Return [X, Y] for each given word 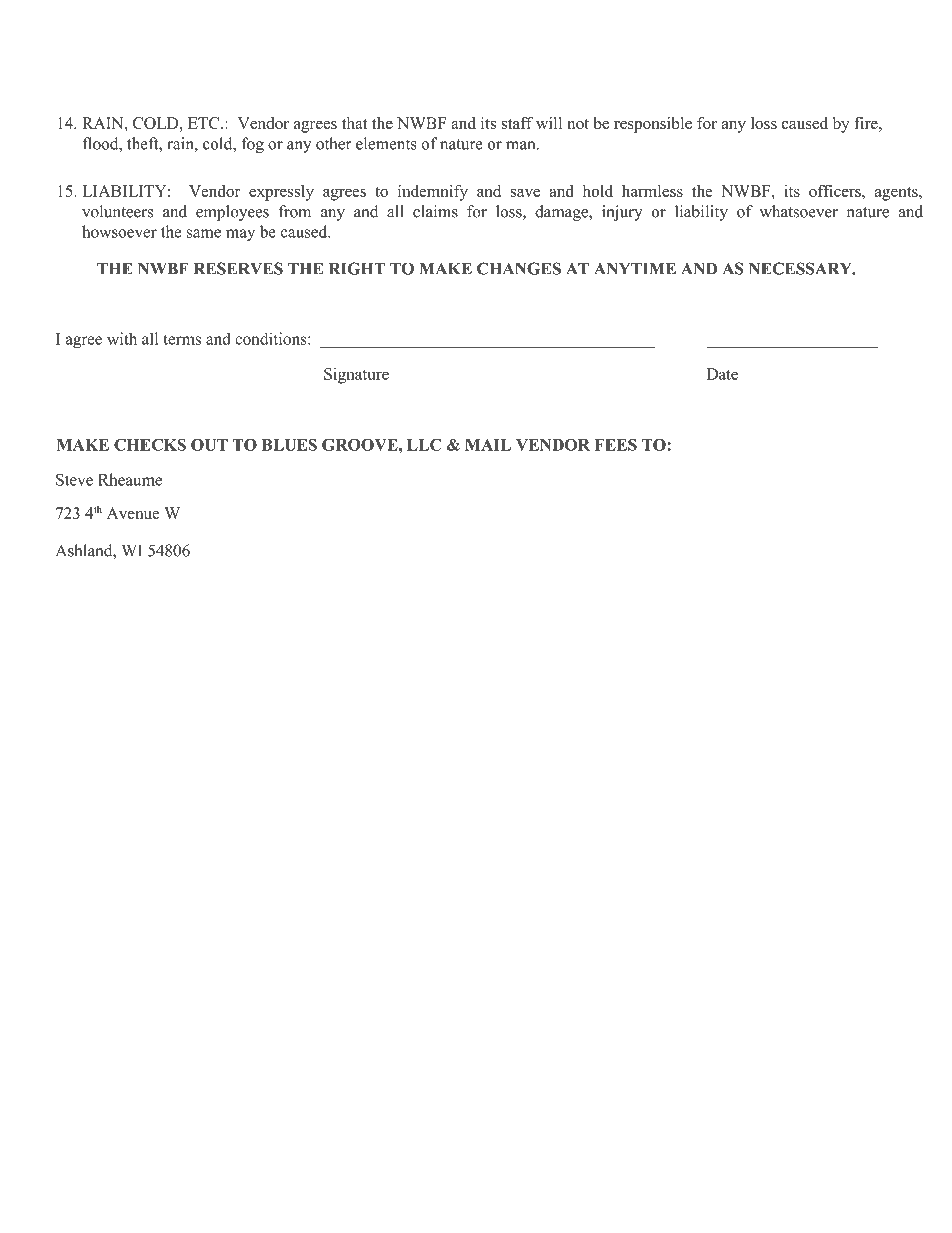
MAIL [488, 445]
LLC [424, 444]
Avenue [133, 513]
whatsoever [799, 211]
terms [182, 339]
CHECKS [150, 444]
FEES [616, 445]
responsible [653, 125]
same [204, 233]
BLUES [289, 444]
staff [517, 123]
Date [722, 374]
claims [435, 211]
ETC [205, 123]
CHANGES [519, 268]
